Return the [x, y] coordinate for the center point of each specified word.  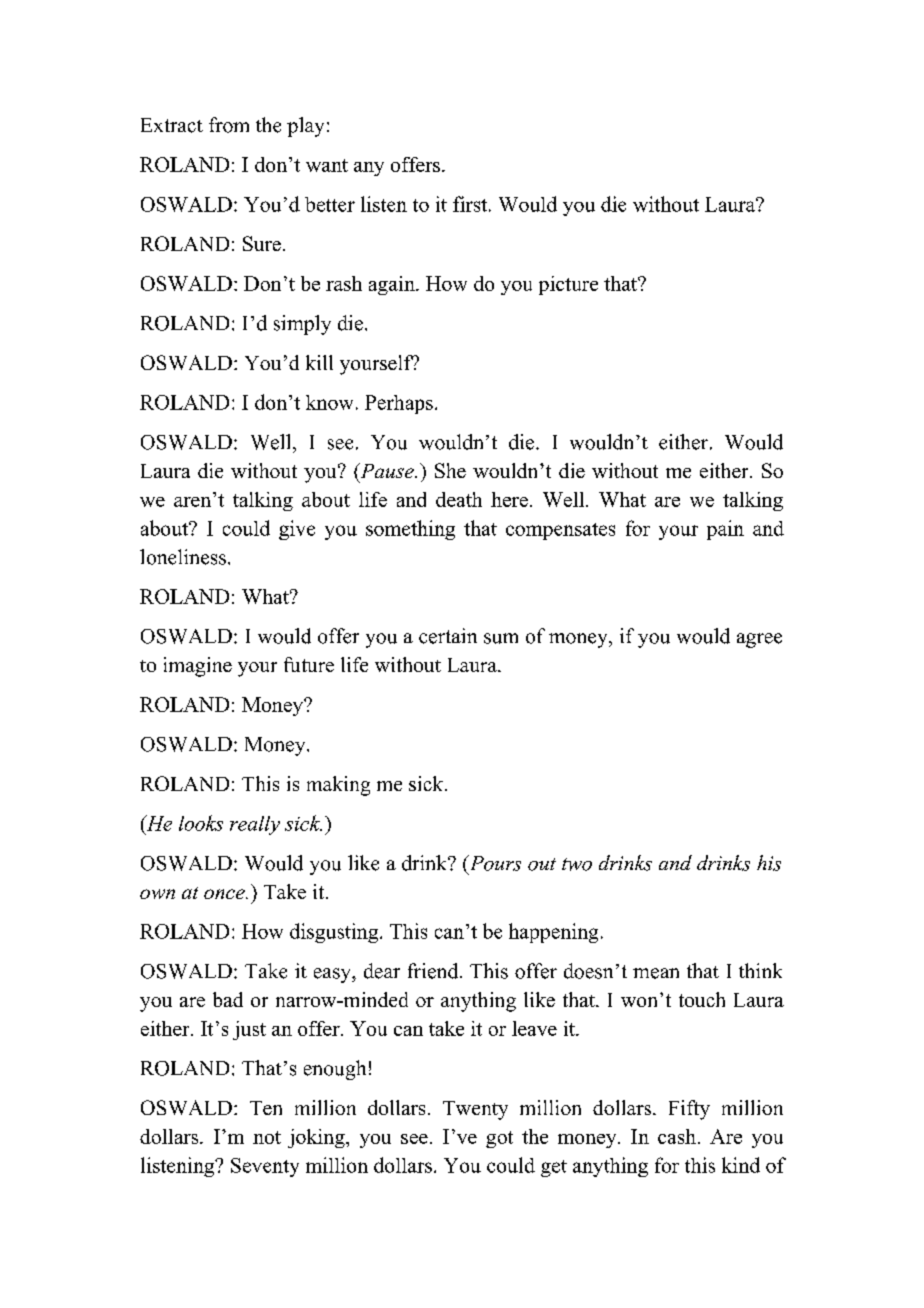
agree [759, 640]
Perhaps [399, 404]
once [225, 894]
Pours [494, 863]
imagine [198, 667]
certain [448, 636]
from [229, 125]
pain [725, 530]
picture [568, 285]
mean [656, 973]
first [471, 204]
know [329, 402]
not [267, 1137]
